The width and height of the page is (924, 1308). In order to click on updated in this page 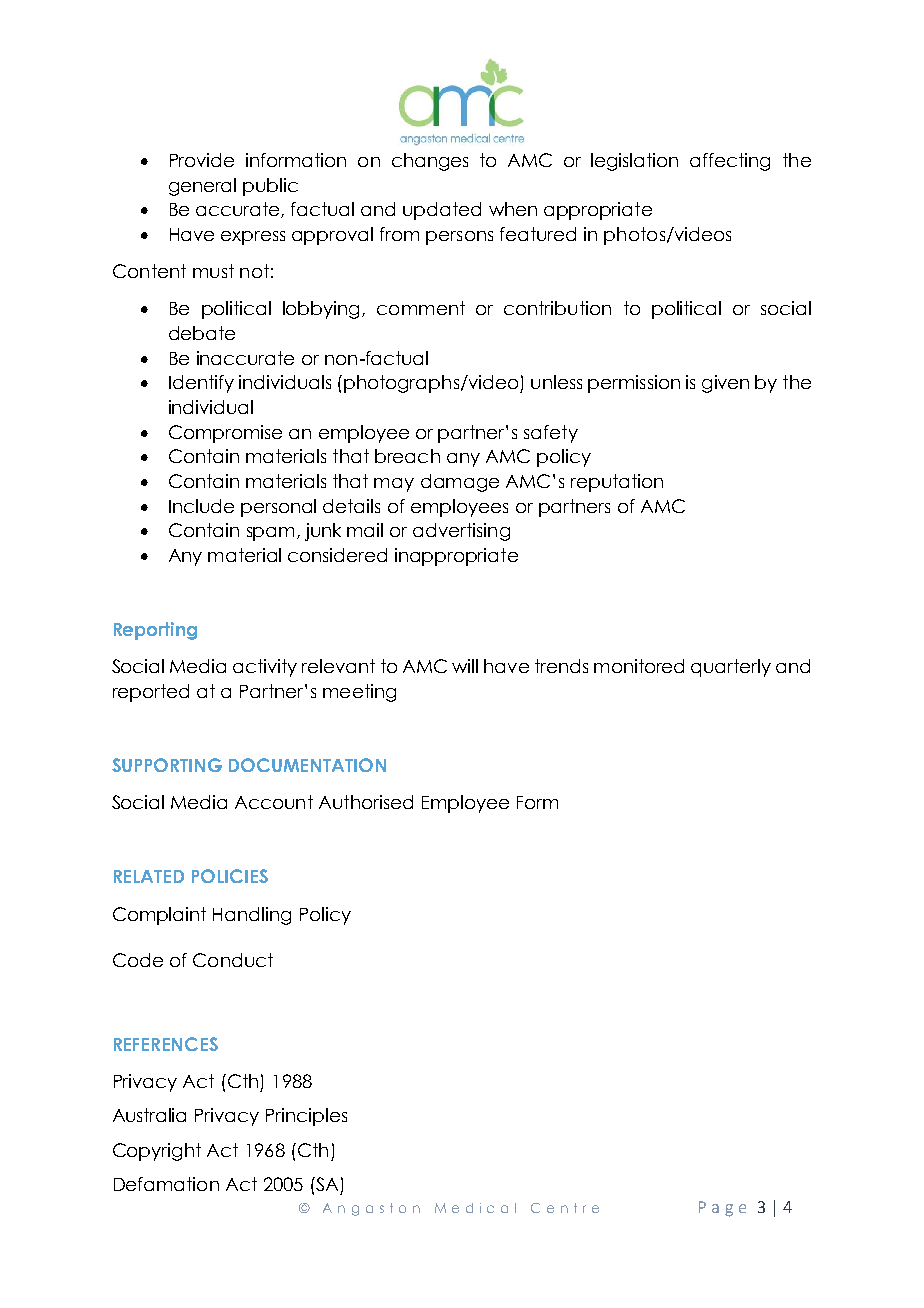, I will do `click(442, 211)`.
